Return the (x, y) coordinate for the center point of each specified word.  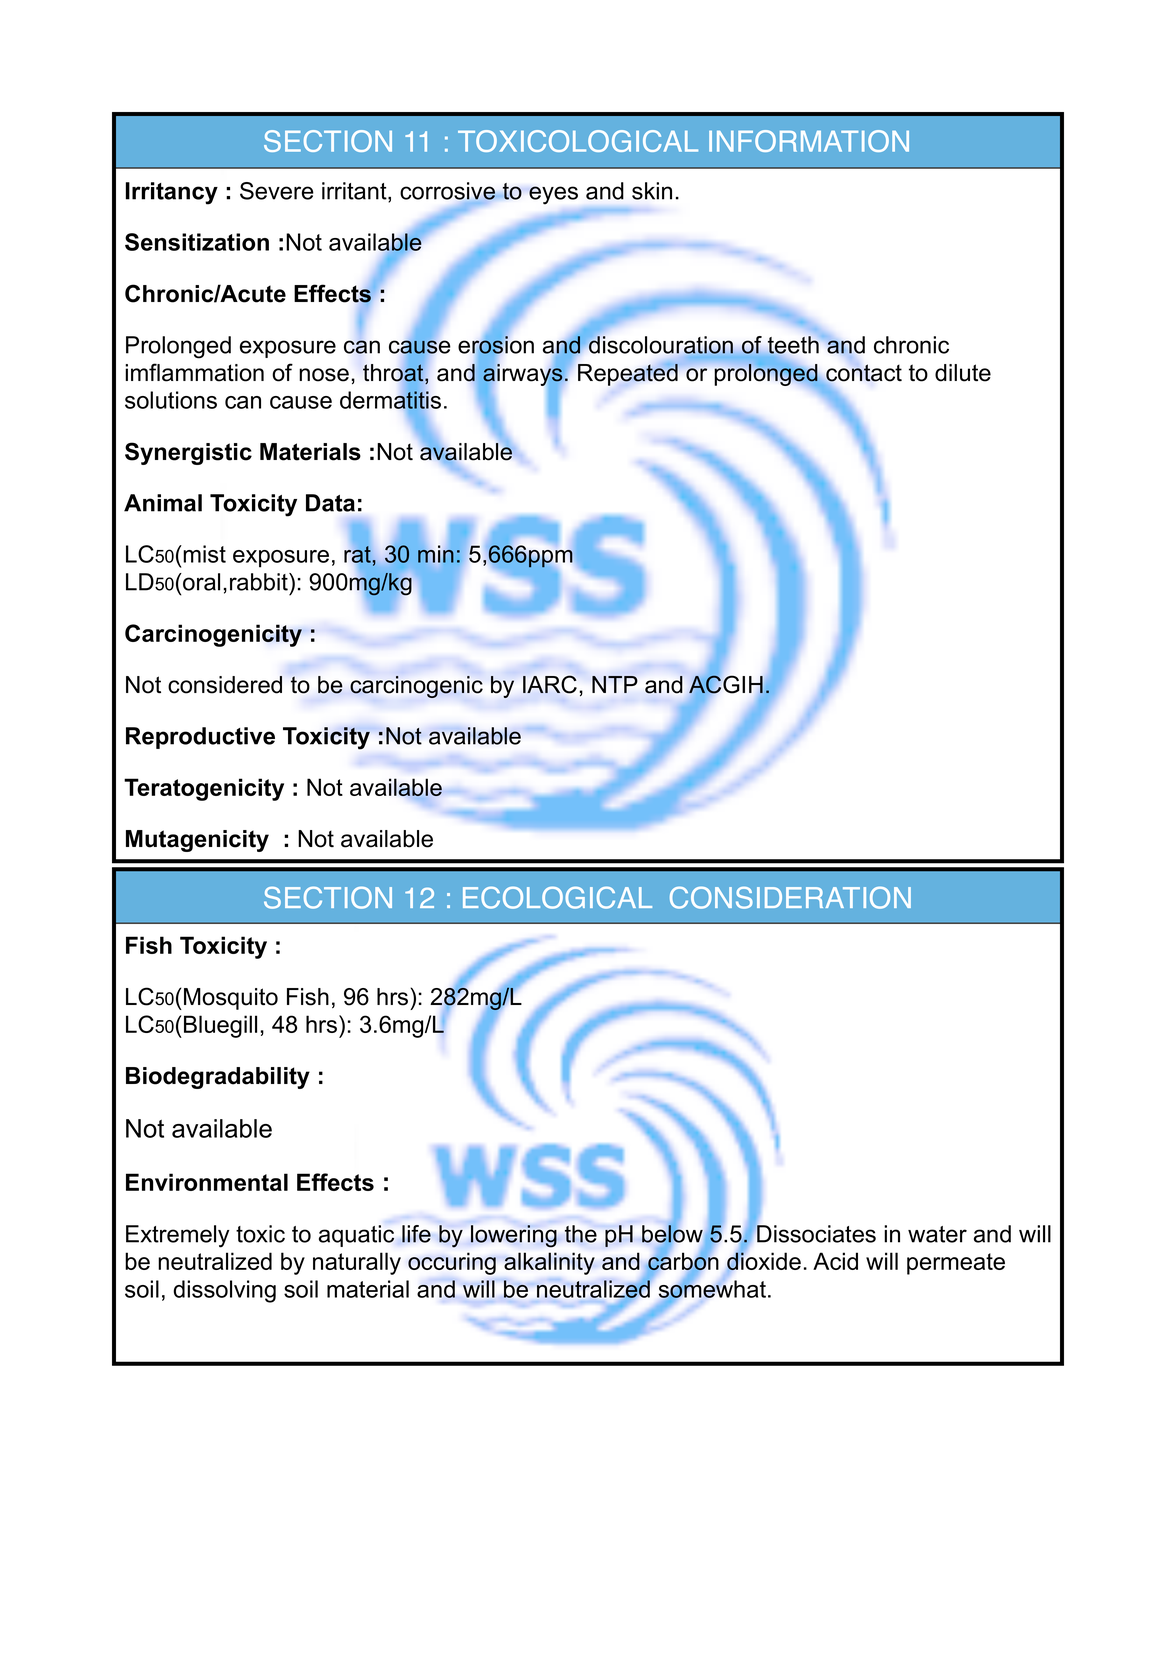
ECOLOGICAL (557, 897)
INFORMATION (809, 141)
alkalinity (549, 1263)
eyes (553, 195)
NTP (615, 684)
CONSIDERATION (790, 897)
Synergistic (188, 453)
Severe (277, 191)
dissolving (224, 1291)
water (937, 1234)
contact (863, 374)
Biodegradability (218, 1078)
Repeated (629, 374)
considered (225, 685)
